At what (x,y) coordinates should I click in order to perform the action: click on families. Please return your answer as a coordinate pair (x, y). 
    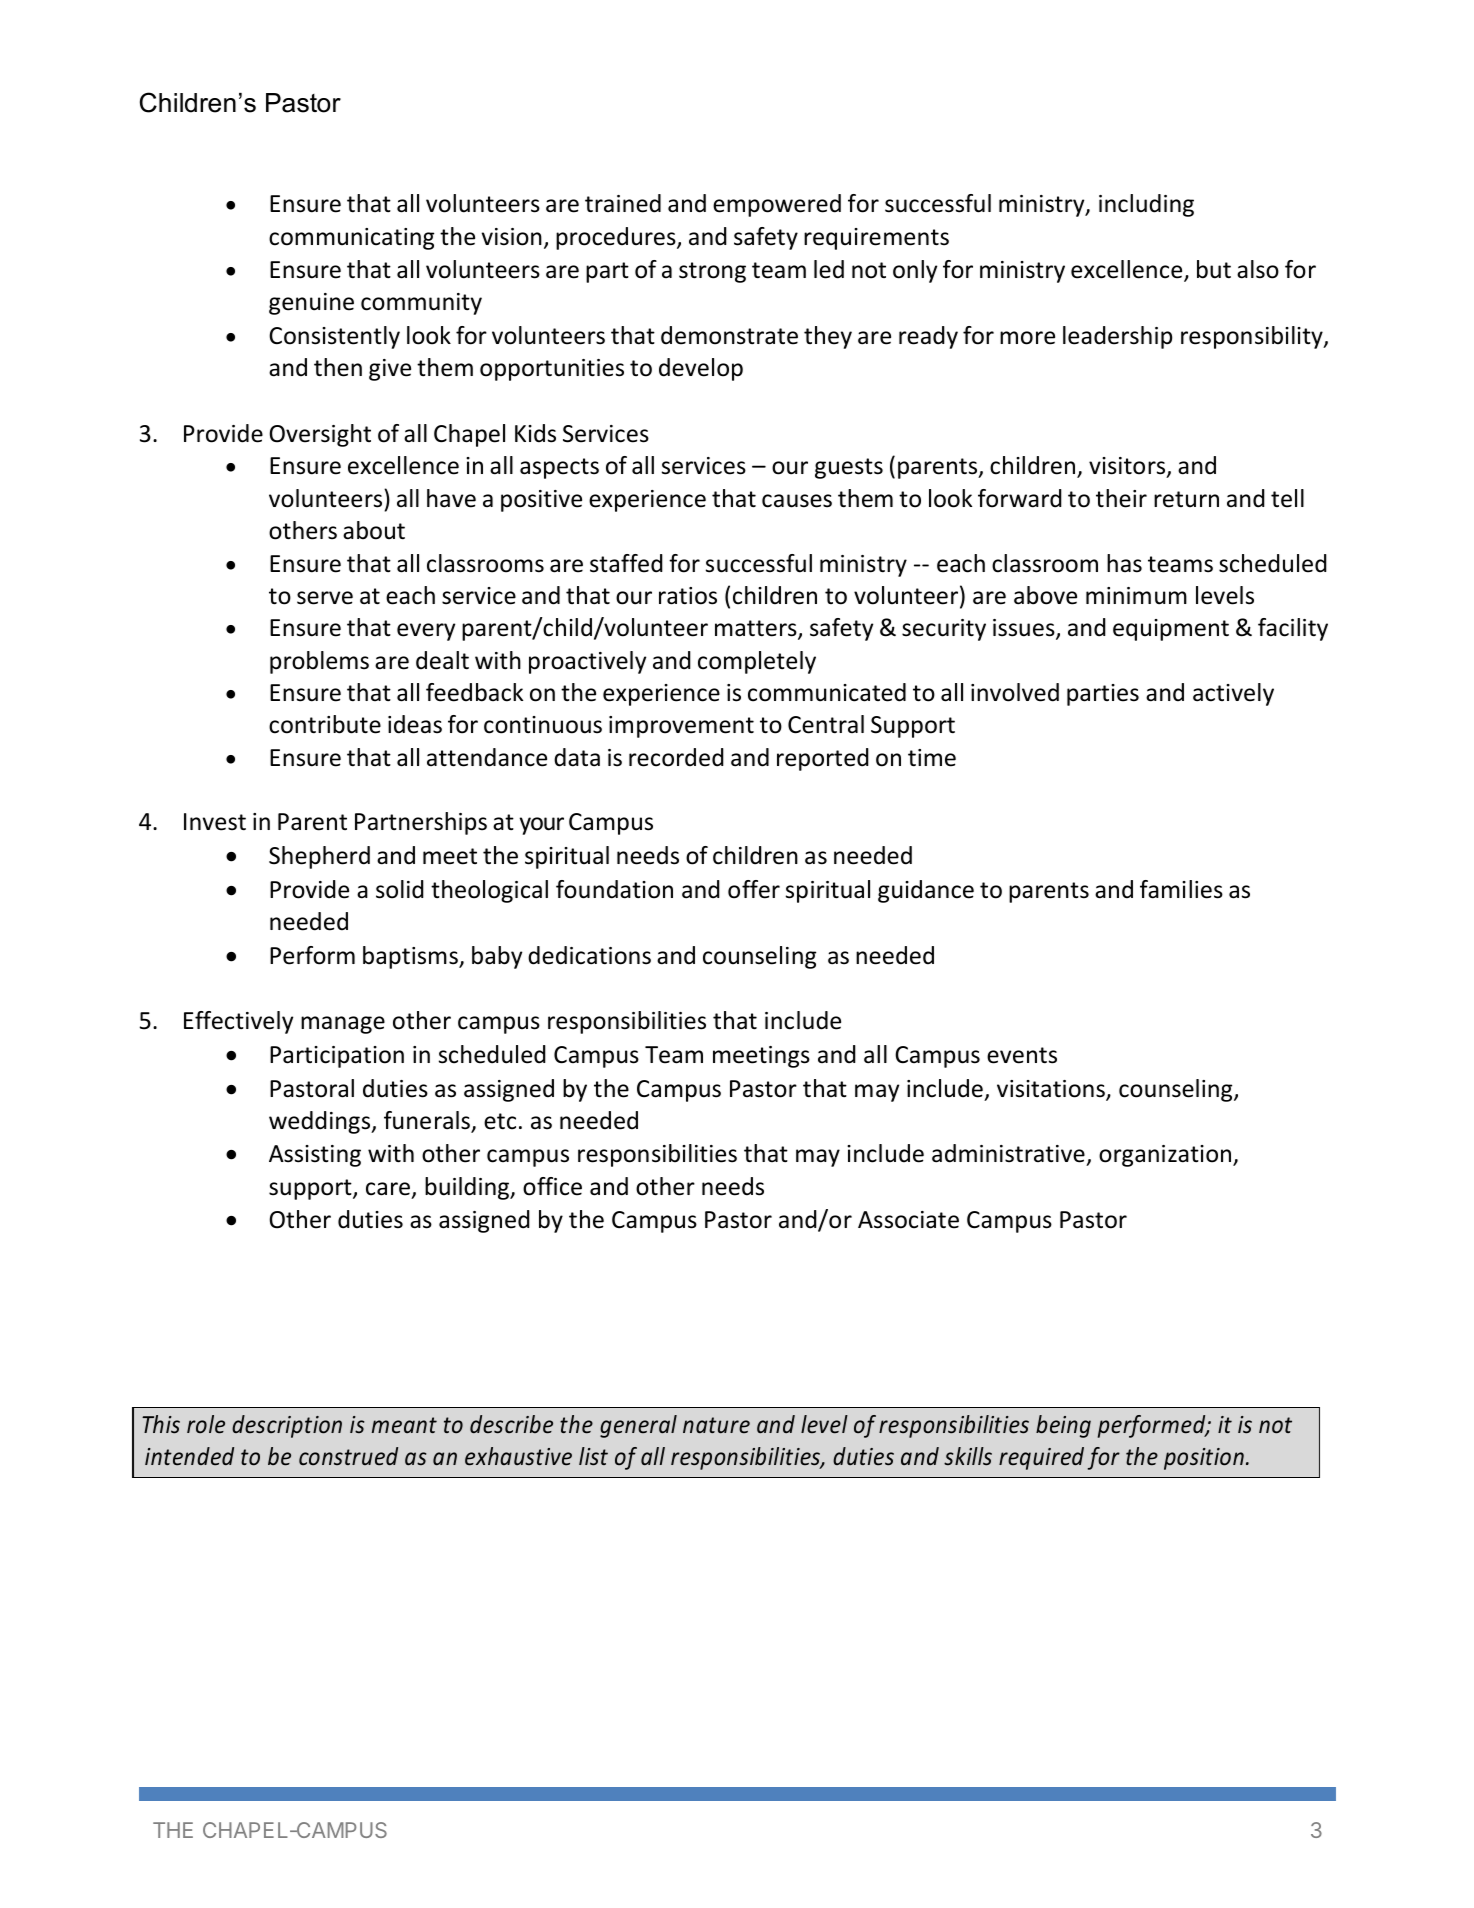
    Looking at the image, I should click on (1181, 889).
